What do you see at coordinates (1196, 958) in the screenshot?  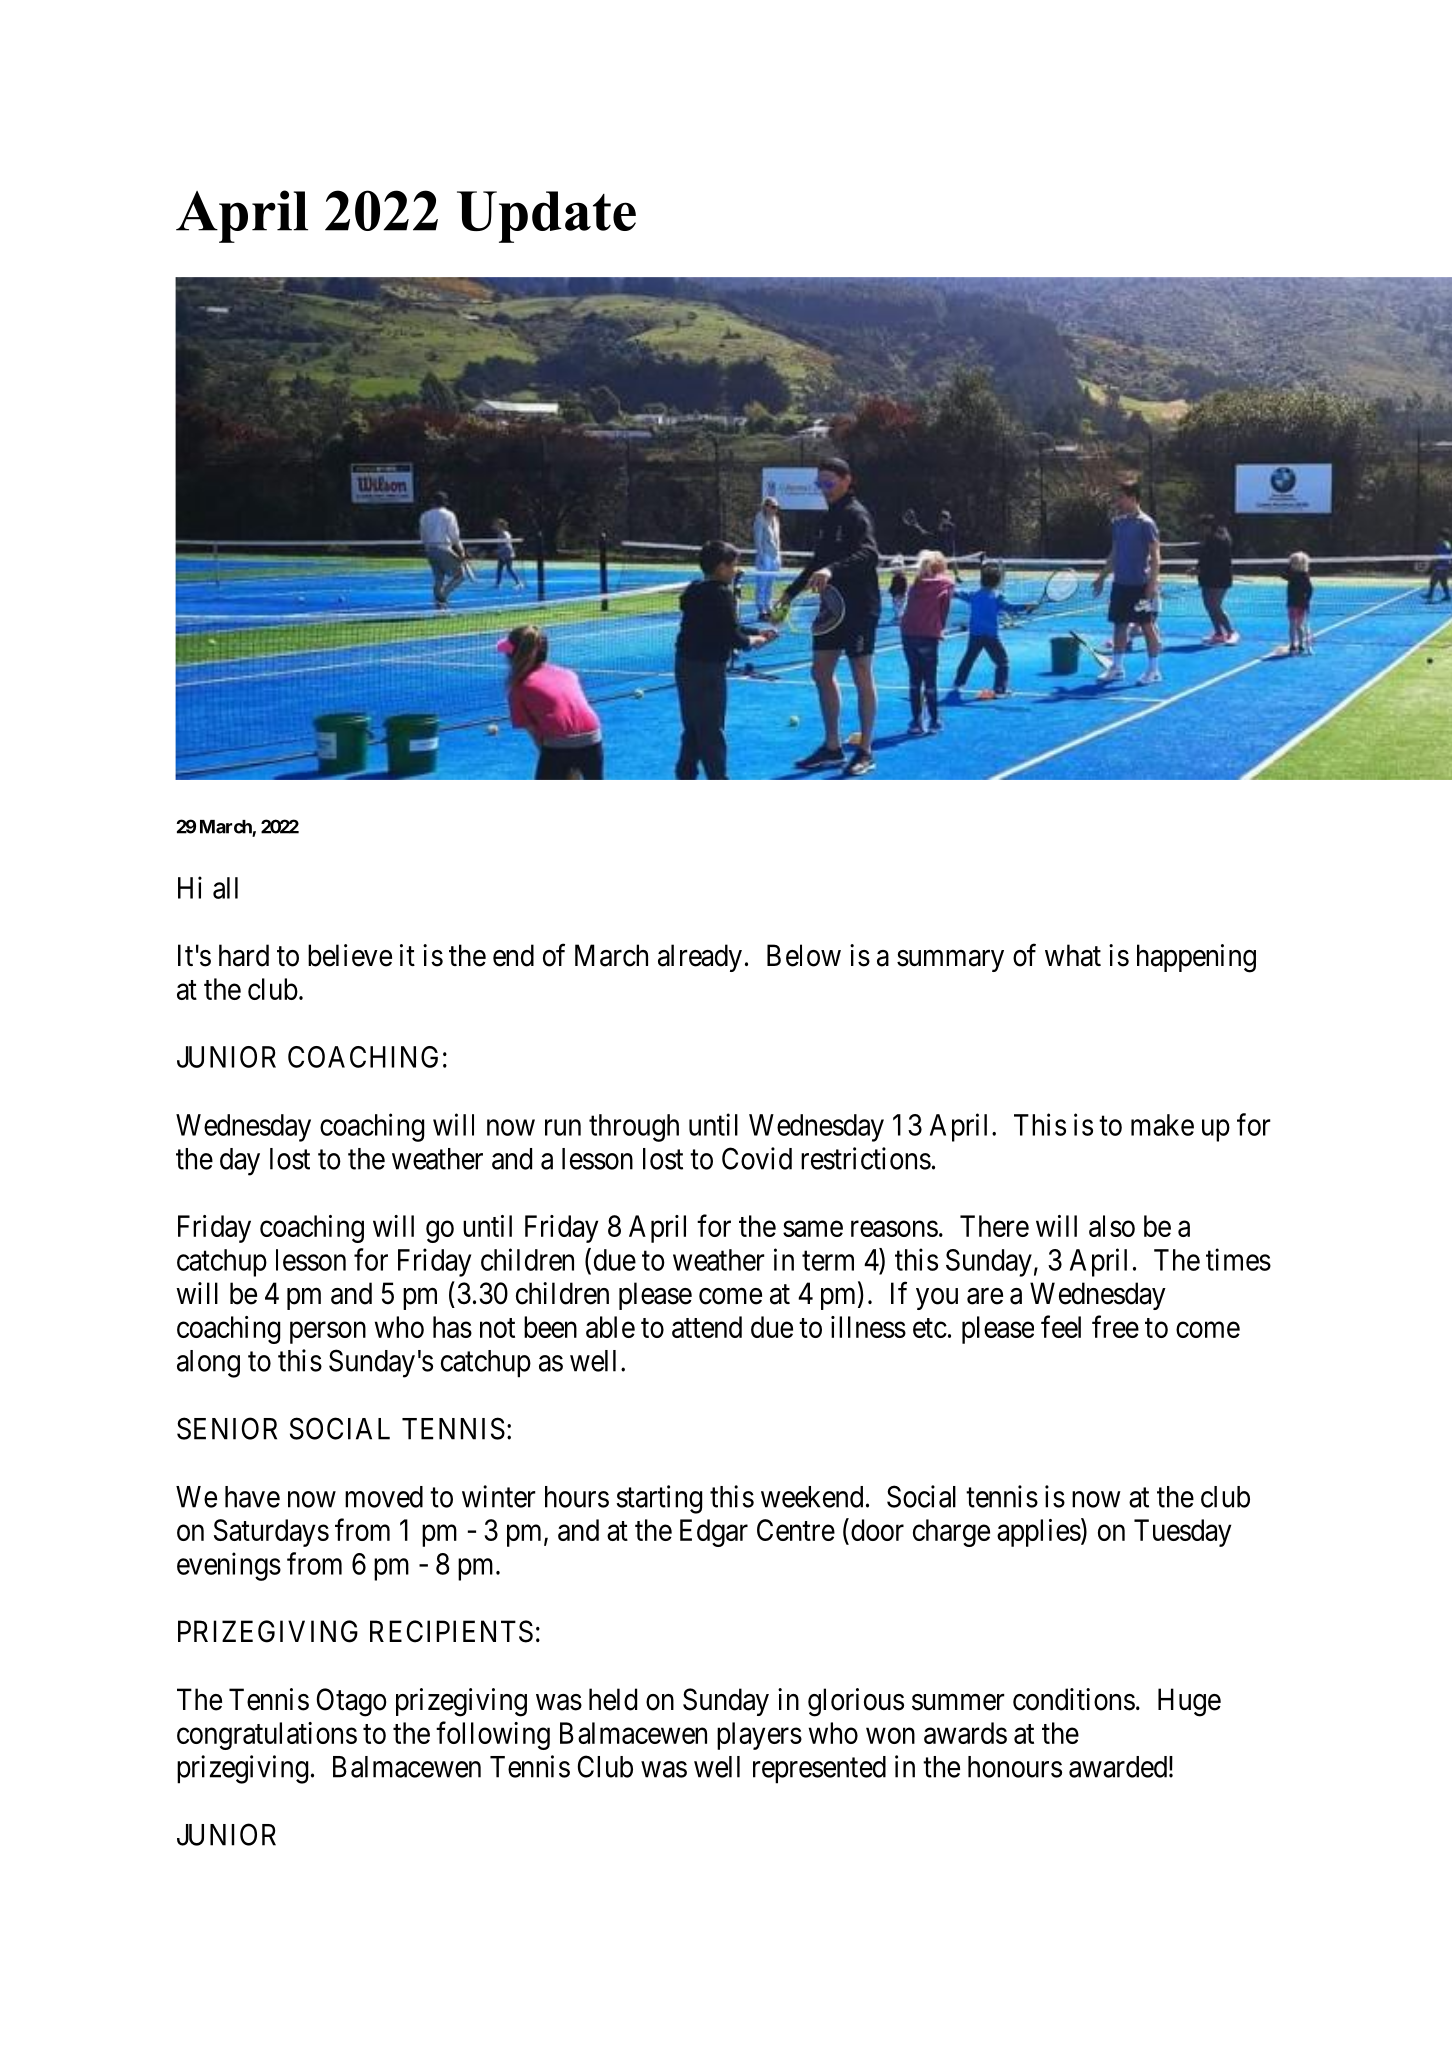 I see `happening` at bounding box center [1196, 958].
